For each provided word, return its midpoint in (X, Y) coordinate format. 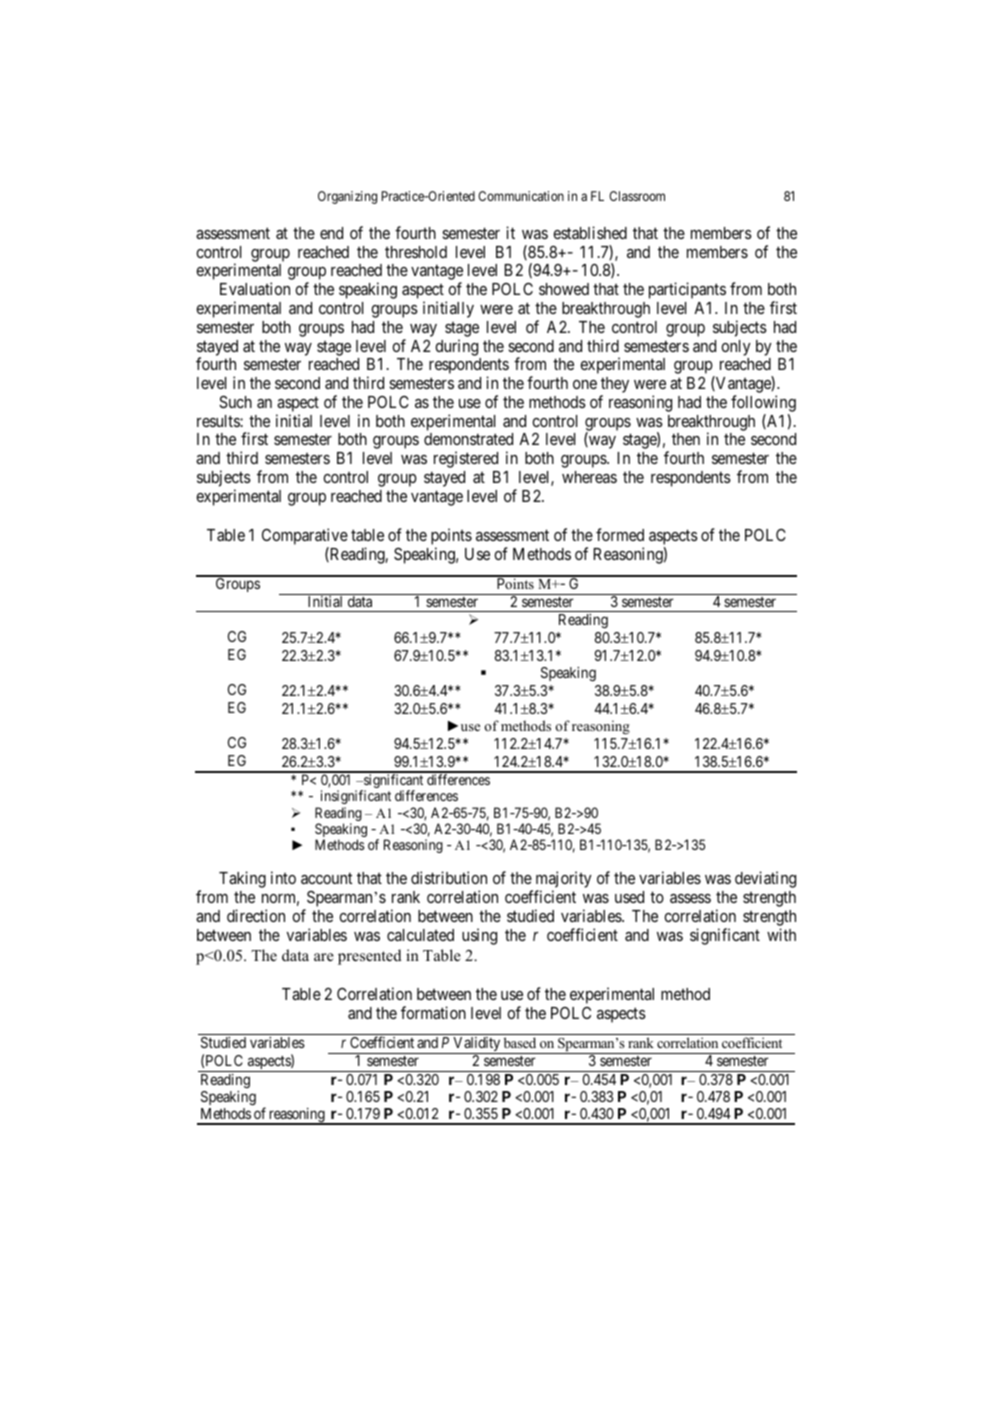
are (324, 957)
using (479, 936)
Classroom (637, 196)
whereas (589, 477)
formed (620, 534)
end (331, 233)
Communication (521, 196)
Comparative (305, 538)
